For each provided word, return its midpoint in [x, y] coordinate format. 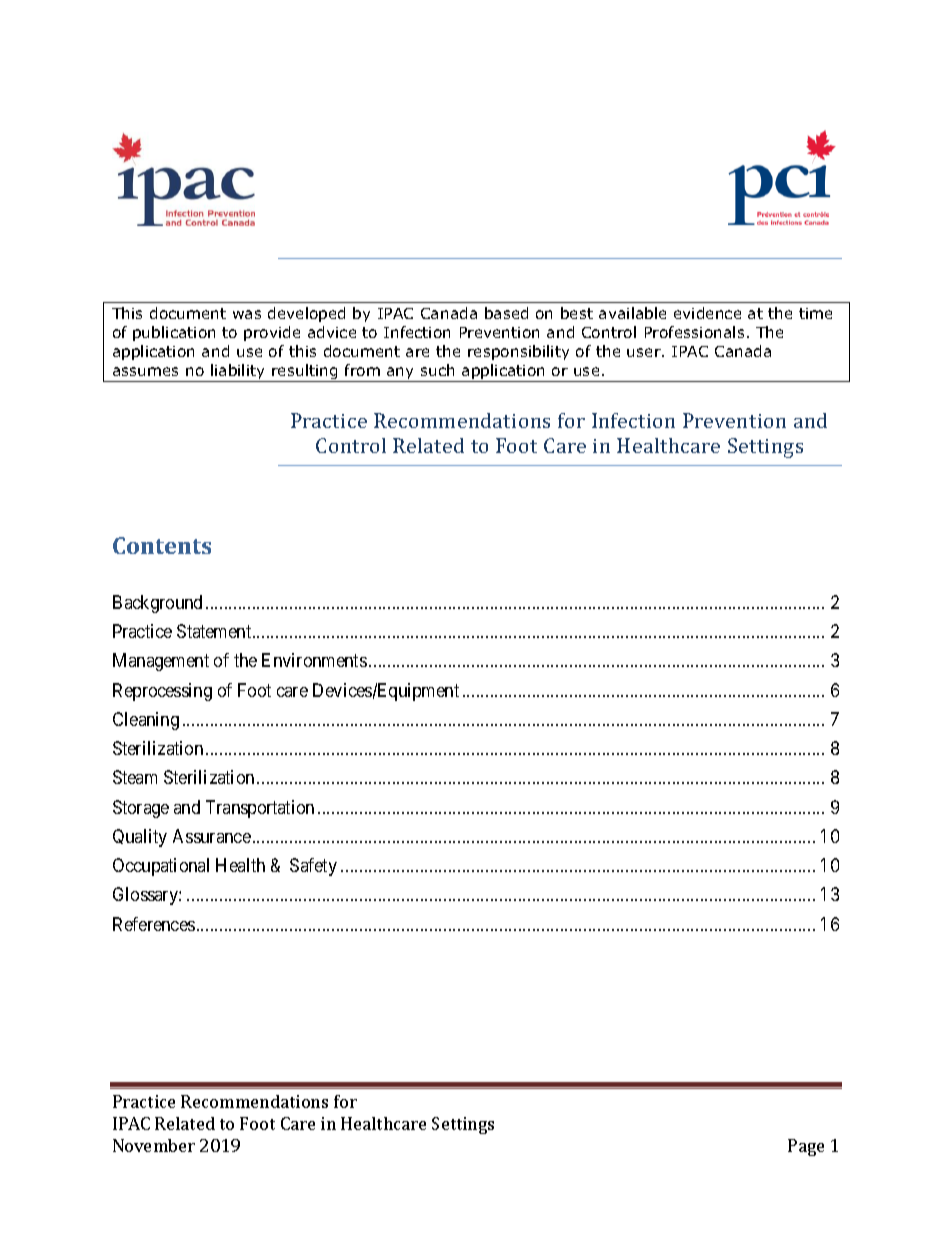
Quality [140, 838]
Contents [162, 545]
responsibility [518, 352]
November [154, 1145]
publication [174, 333]
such [437, 370]
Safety [313, 867]
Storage [141, 809]
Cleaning [146, 721]
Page [806, 1147]
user [645, 352]
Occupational [161, 867]
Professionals [694, 332]
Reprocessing [162, 692]
